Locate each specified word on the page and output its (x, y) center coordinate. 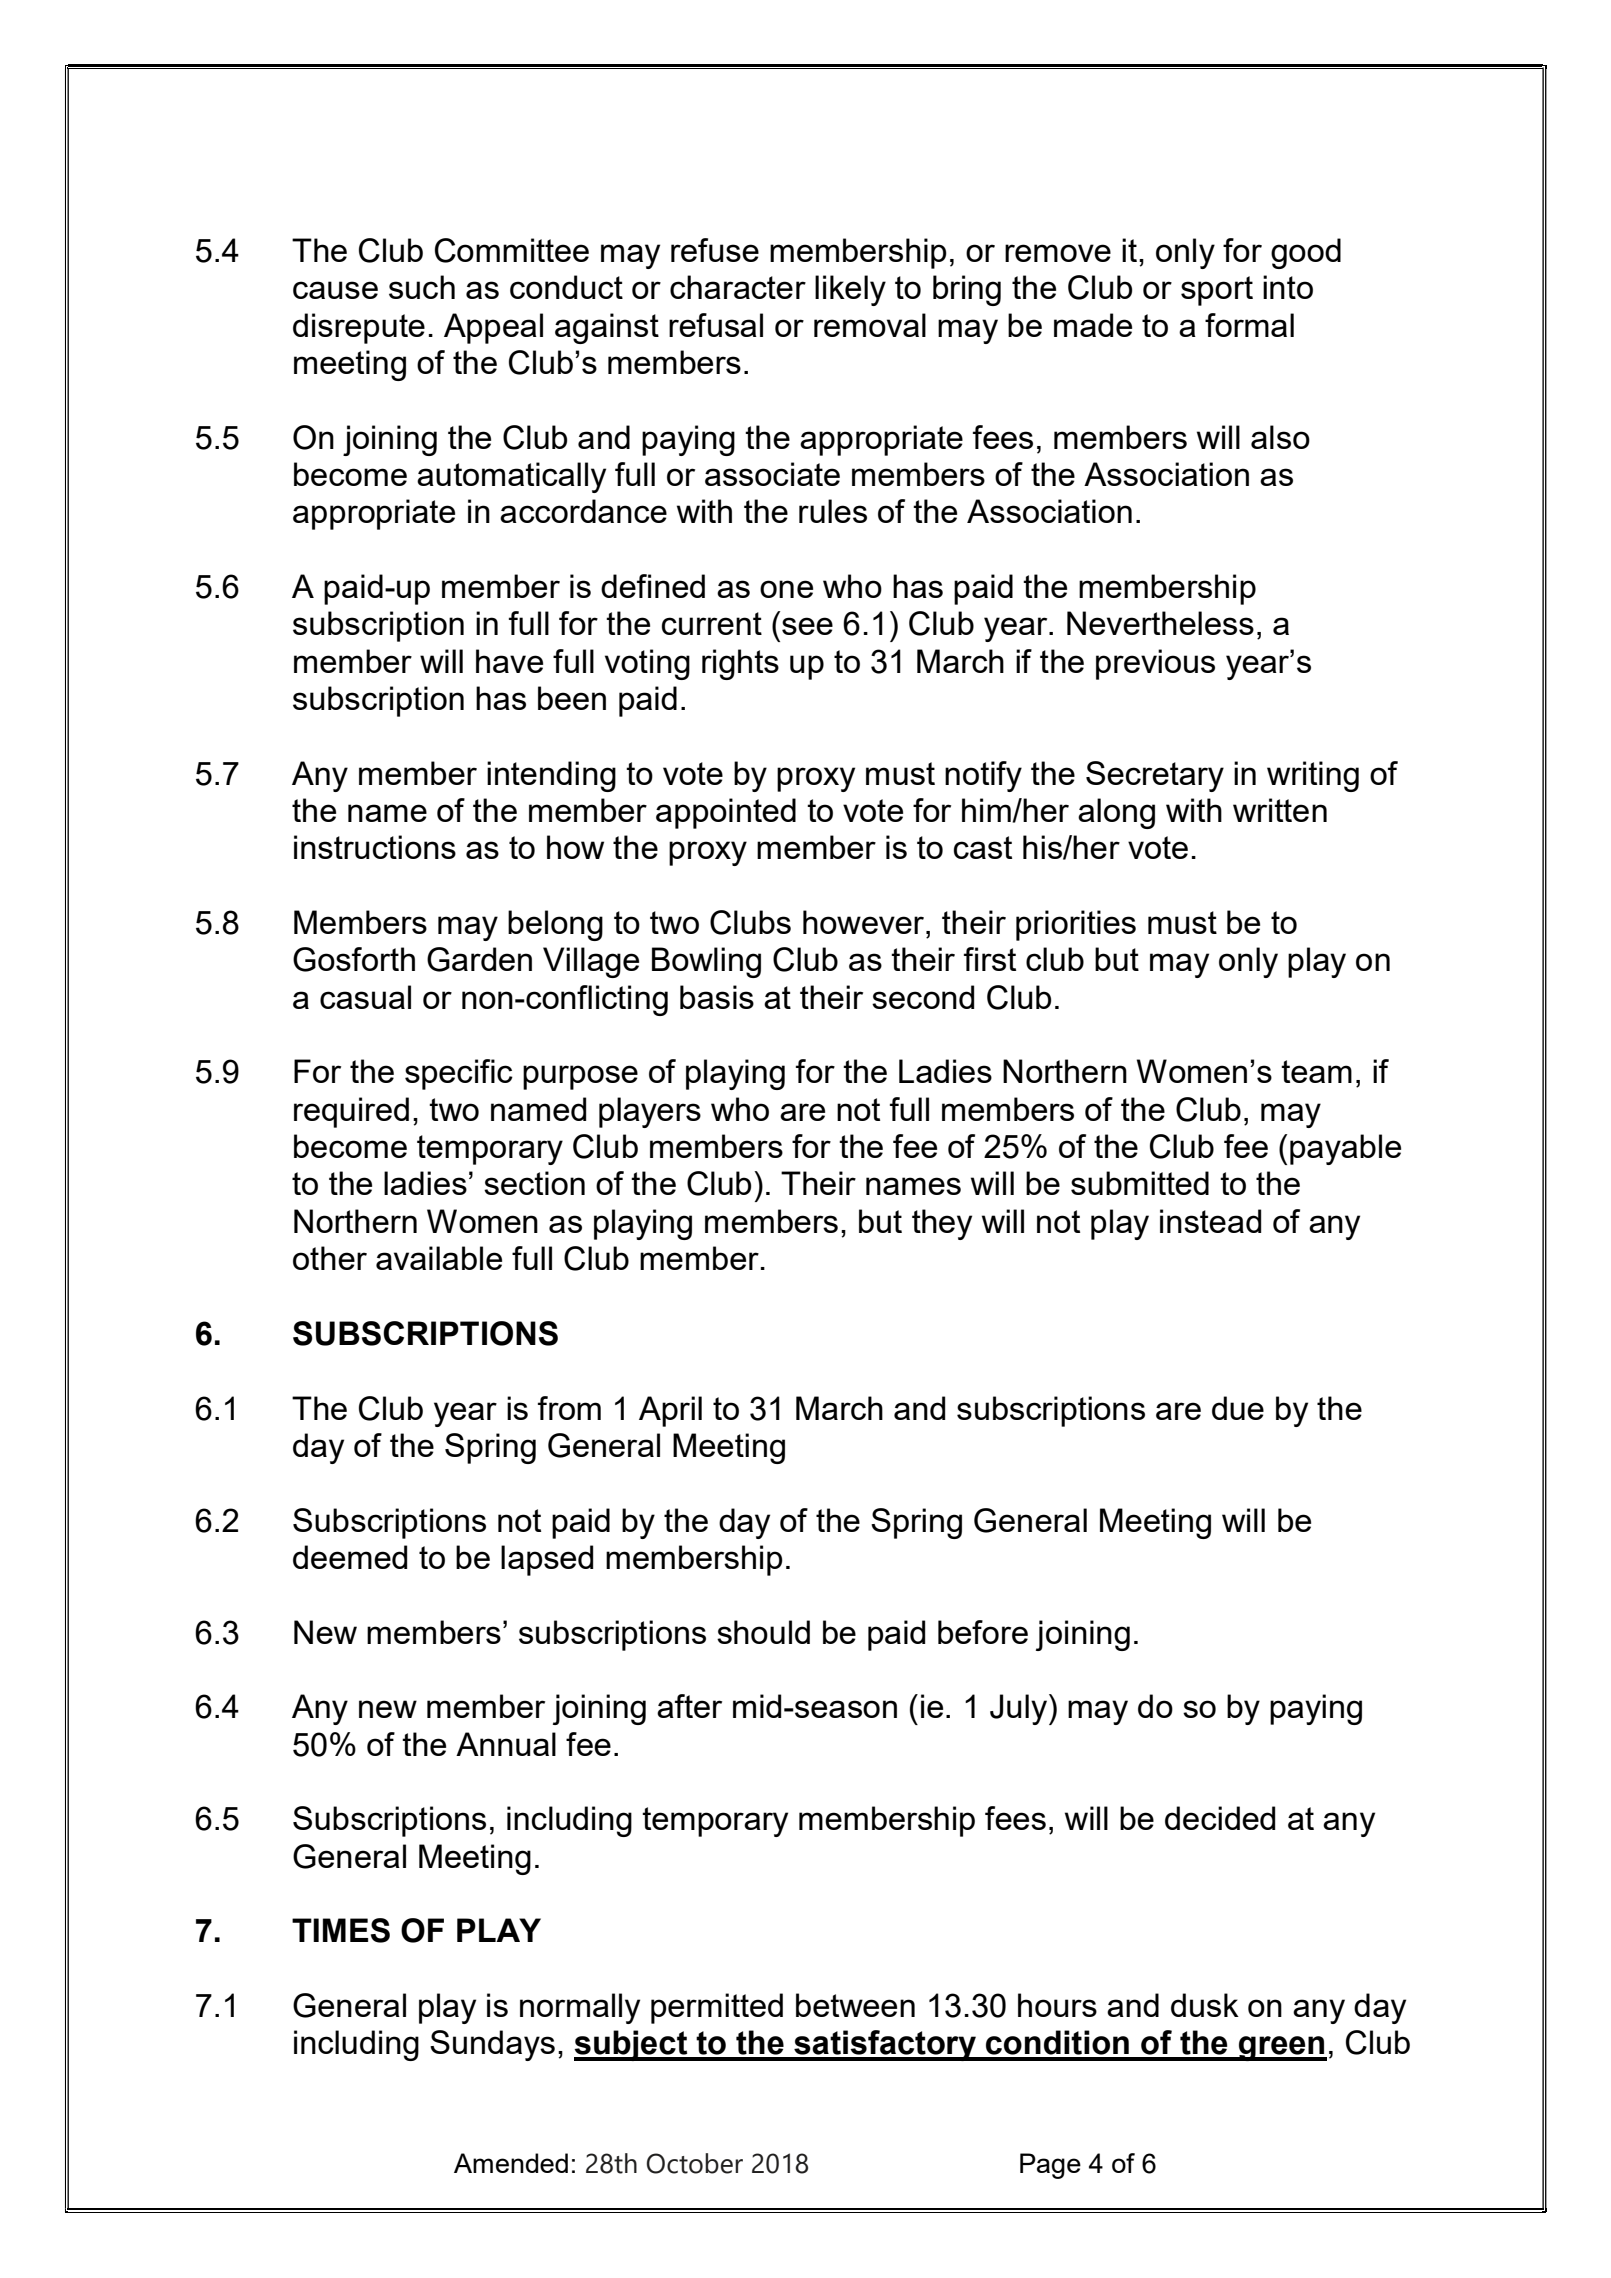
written (1280, 810)
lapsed (547, 1560)
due (1238, 1408)
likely (850, 290)
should (763, 1632)
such (422, 287)
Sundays (492, 2045)
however (865, 922)
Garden (479, 959)
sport (1217, 291)
